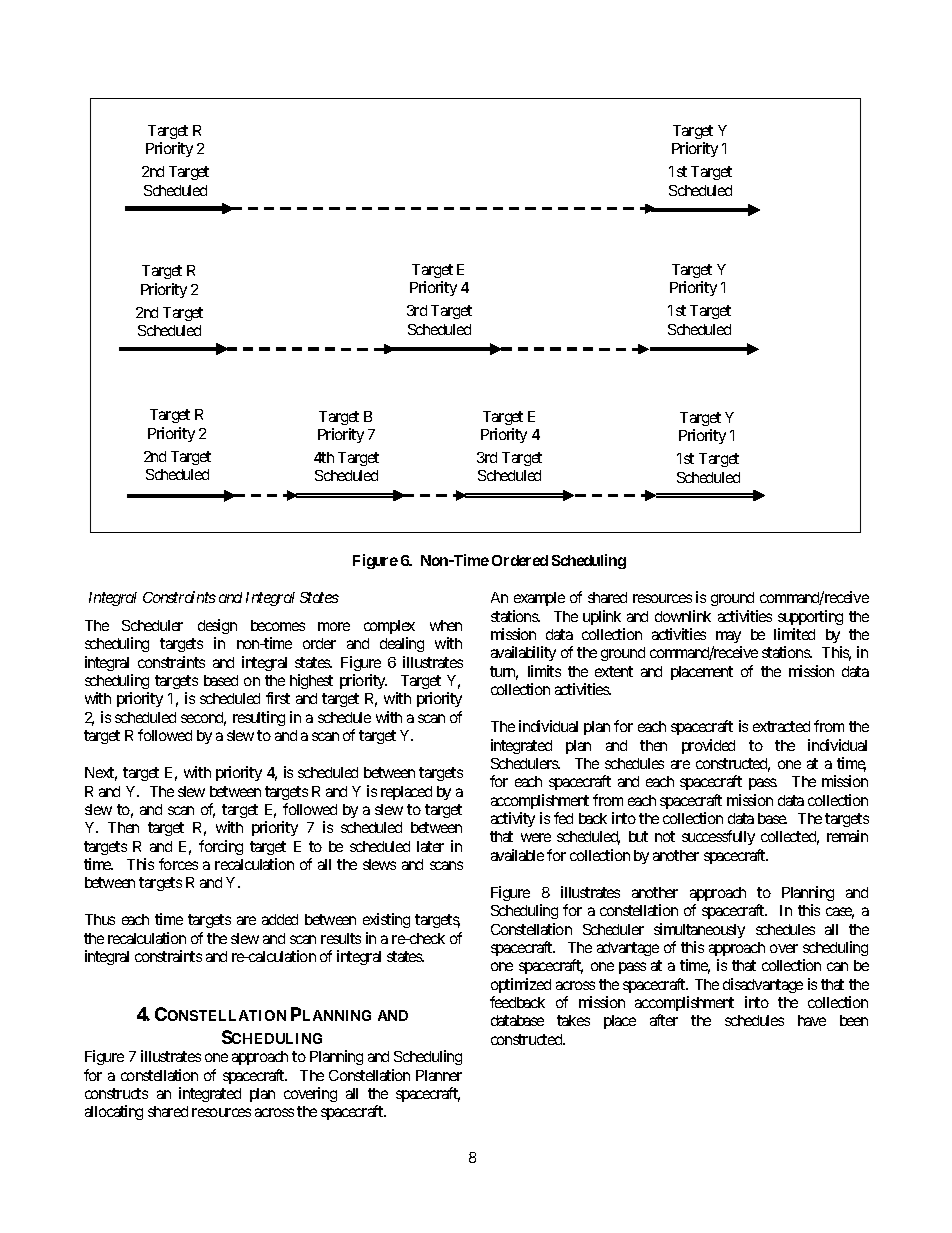 Image resolution: width=952 pixels, height=1233 pixels. I want to click on have, so click(812, 1020).
